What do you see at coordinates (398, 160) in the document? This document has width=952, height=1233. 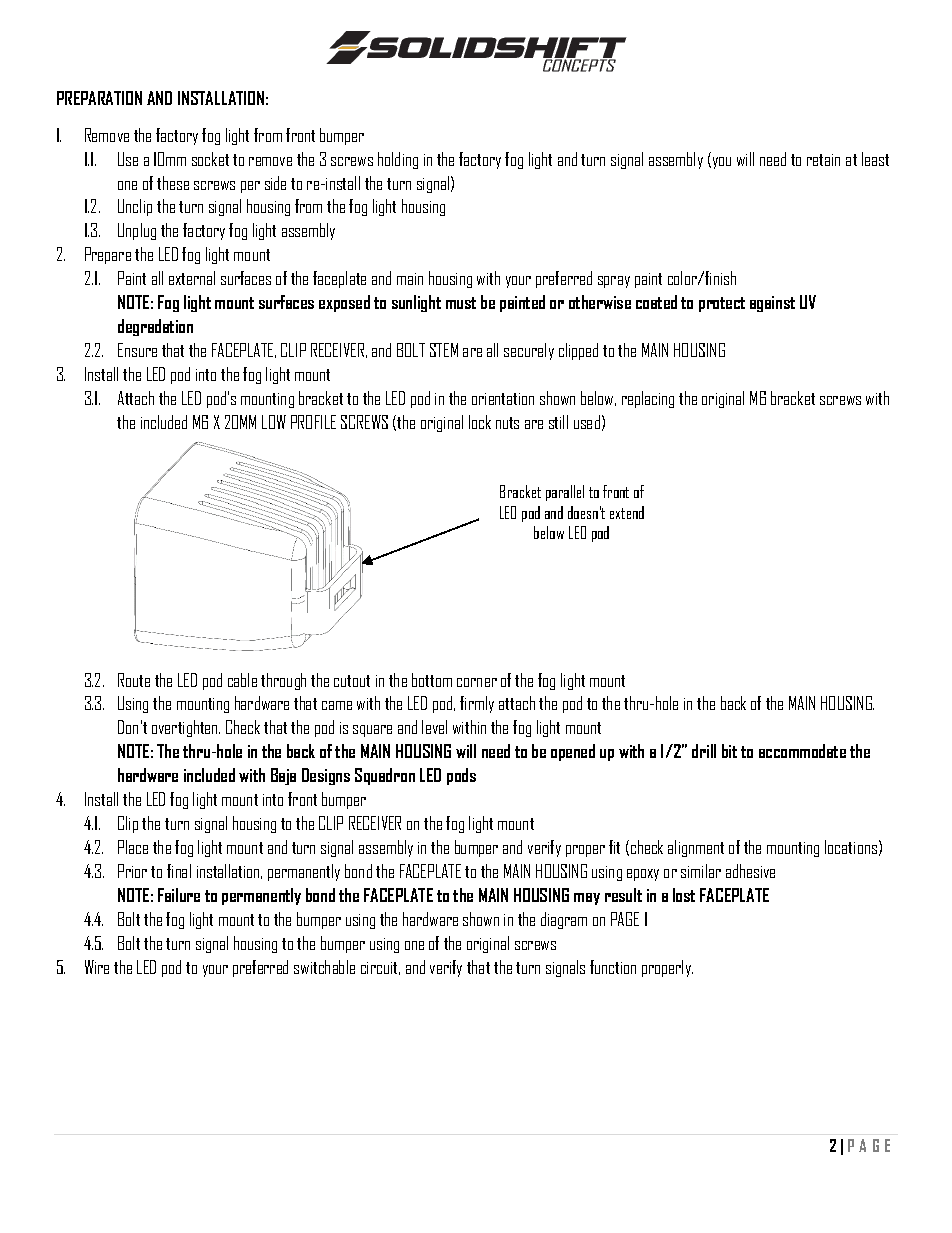 I see `holding` at bounding box center [398, 160].
